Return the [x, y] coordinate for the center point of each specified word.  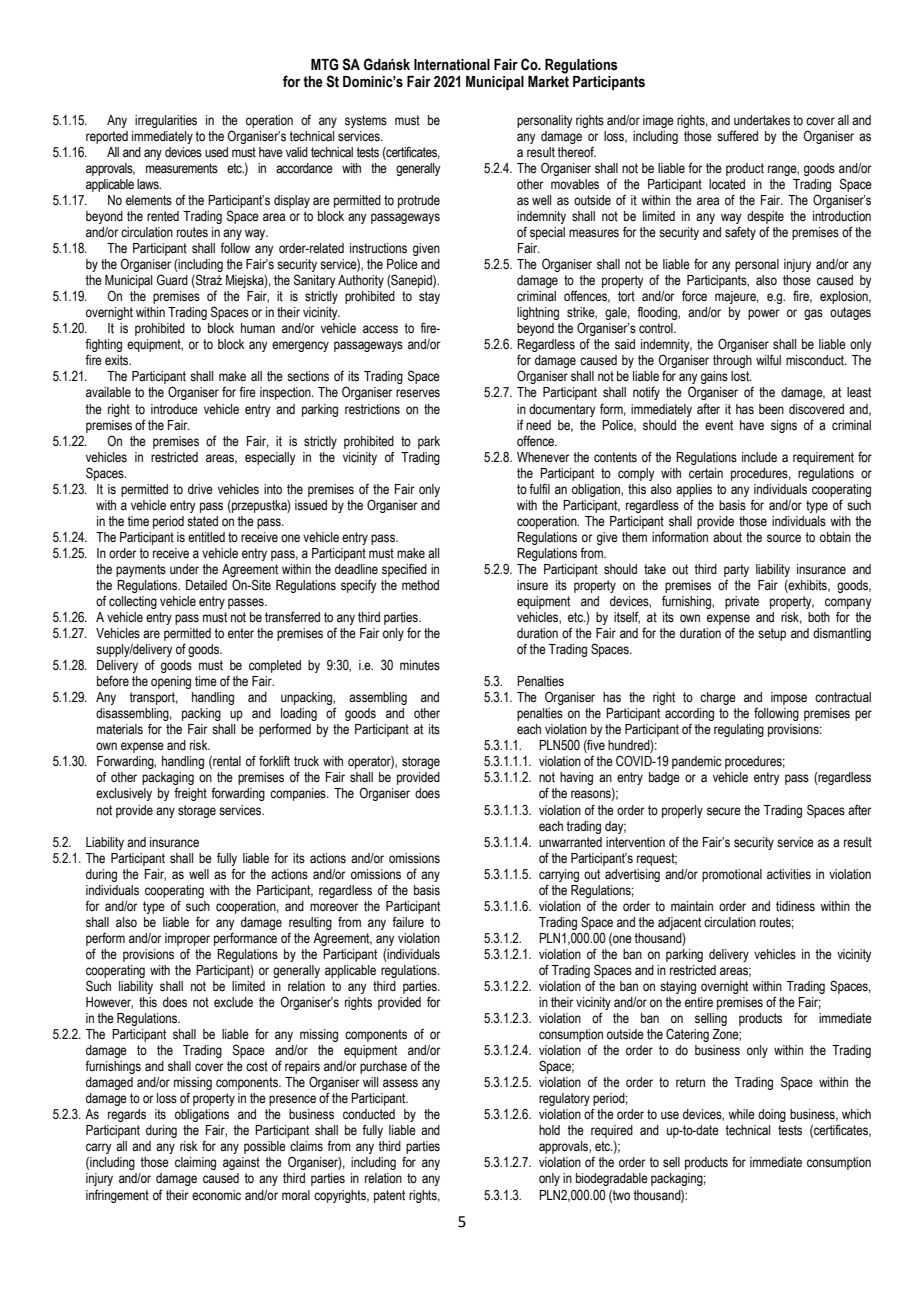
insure [532, 585]
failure [408, 922]
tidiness [795, 906]
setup [772, 634]
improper [187, 939]
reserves [418, 393]
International [452, 65]
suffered [737, 136]
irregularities [166, 121]
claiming [195, 1163]
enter [241, 633]
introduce [174, 409]
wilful [768, 359]
